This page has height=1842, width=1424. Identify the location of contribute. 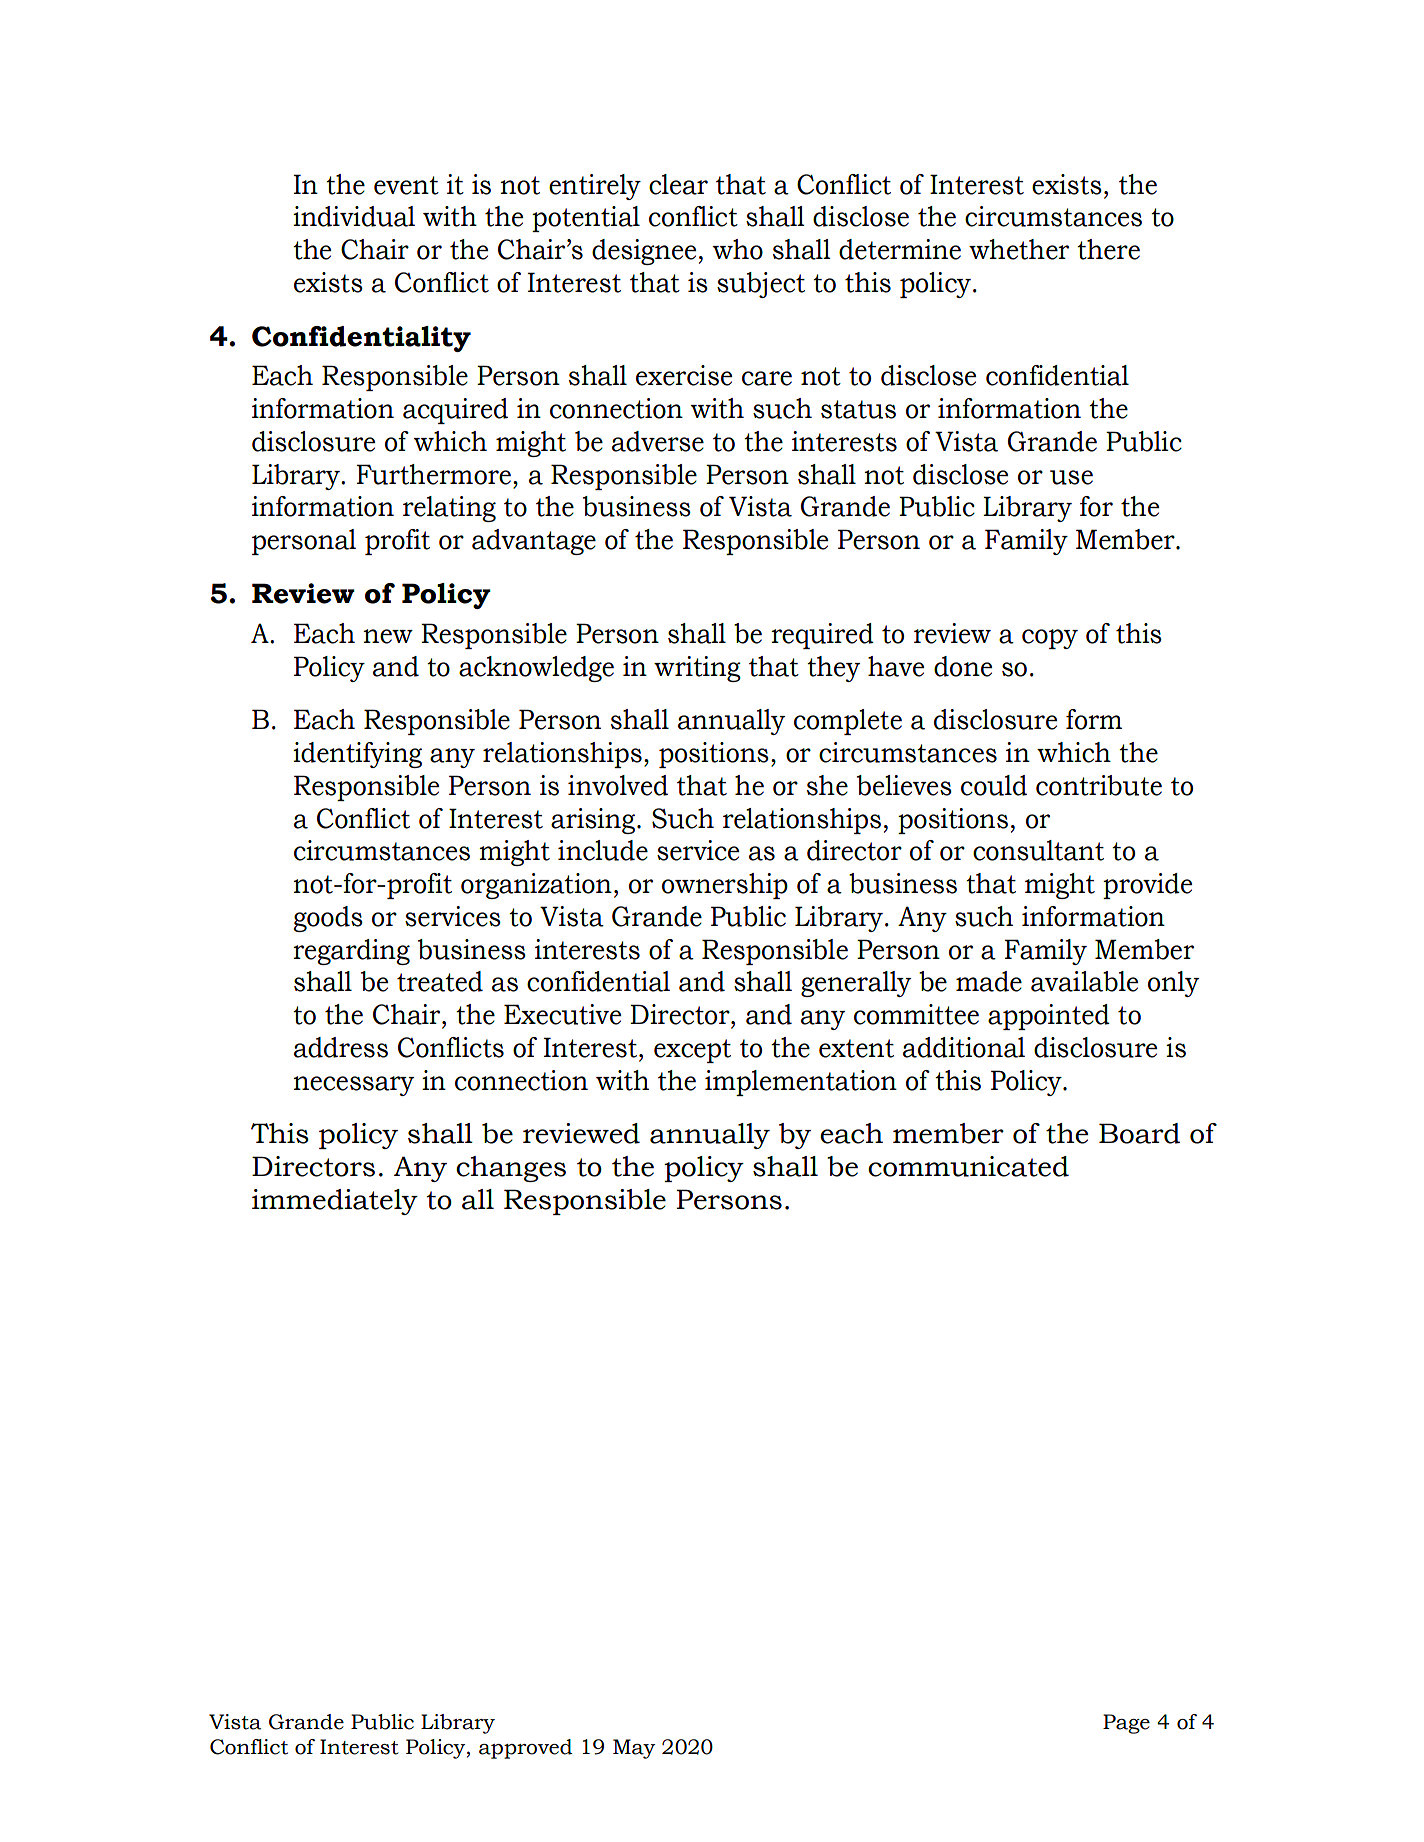
(1099, 785).
